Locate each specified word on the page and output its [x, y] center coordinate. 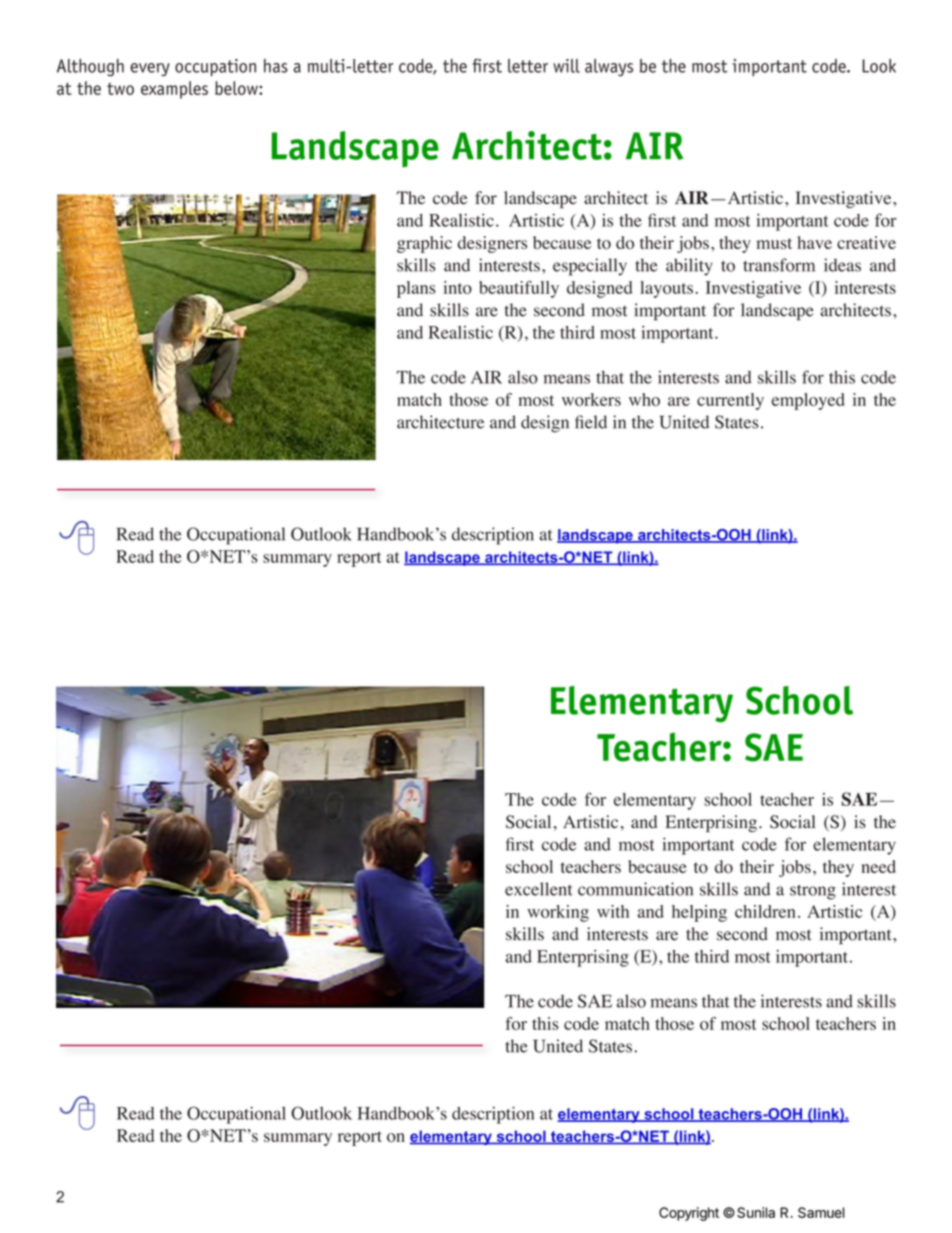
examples [174, 90]
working [558, 913]
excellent [538, 889]
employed [808, 401]
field [591, 422]
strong [813, 892]
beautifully [519, 289]
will [566, 66]
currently [730, 401]
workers [591, 399]
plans [416, 289]
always [609, 68]
